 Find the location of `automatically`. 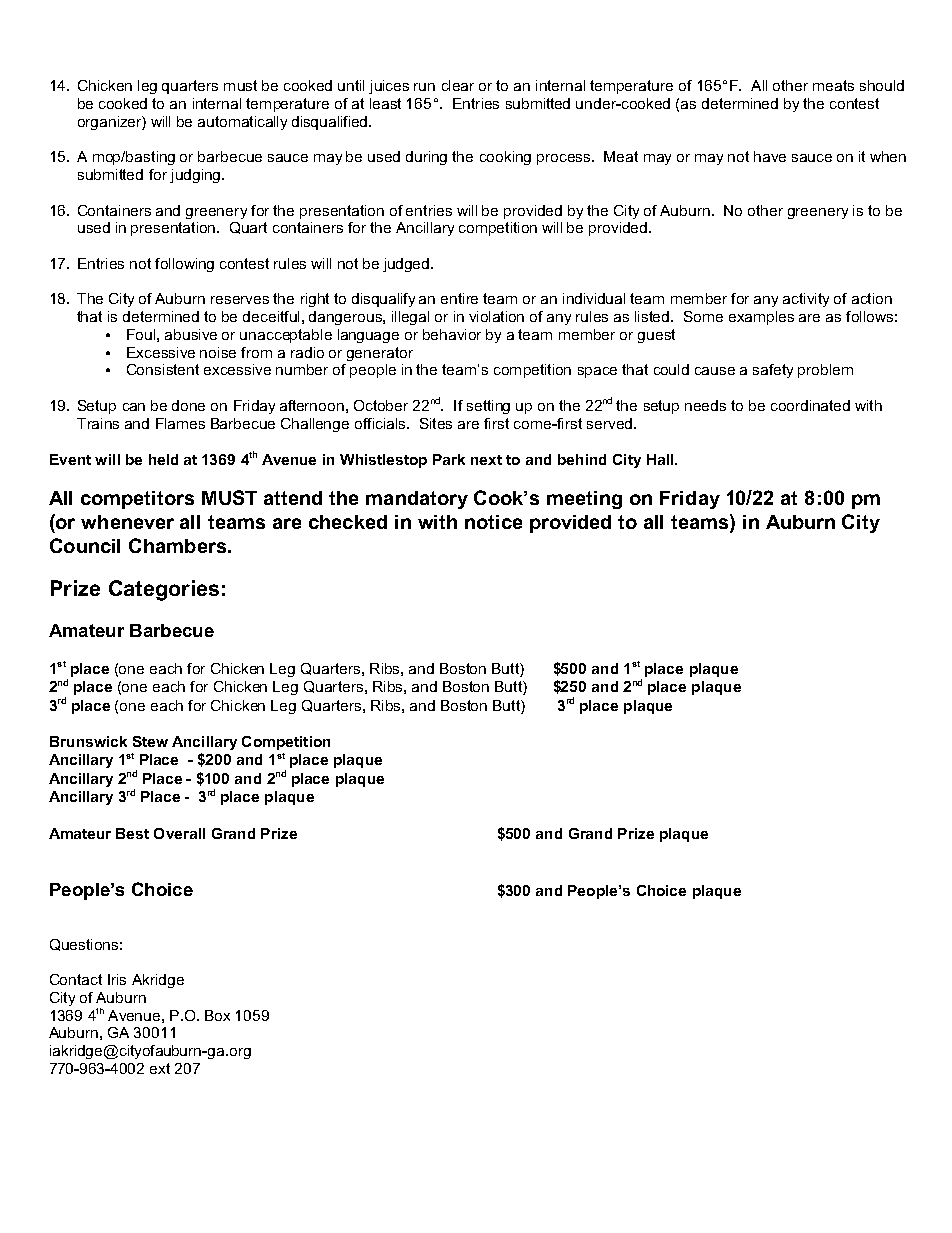

automatically is located at coordinates (242, 123).
